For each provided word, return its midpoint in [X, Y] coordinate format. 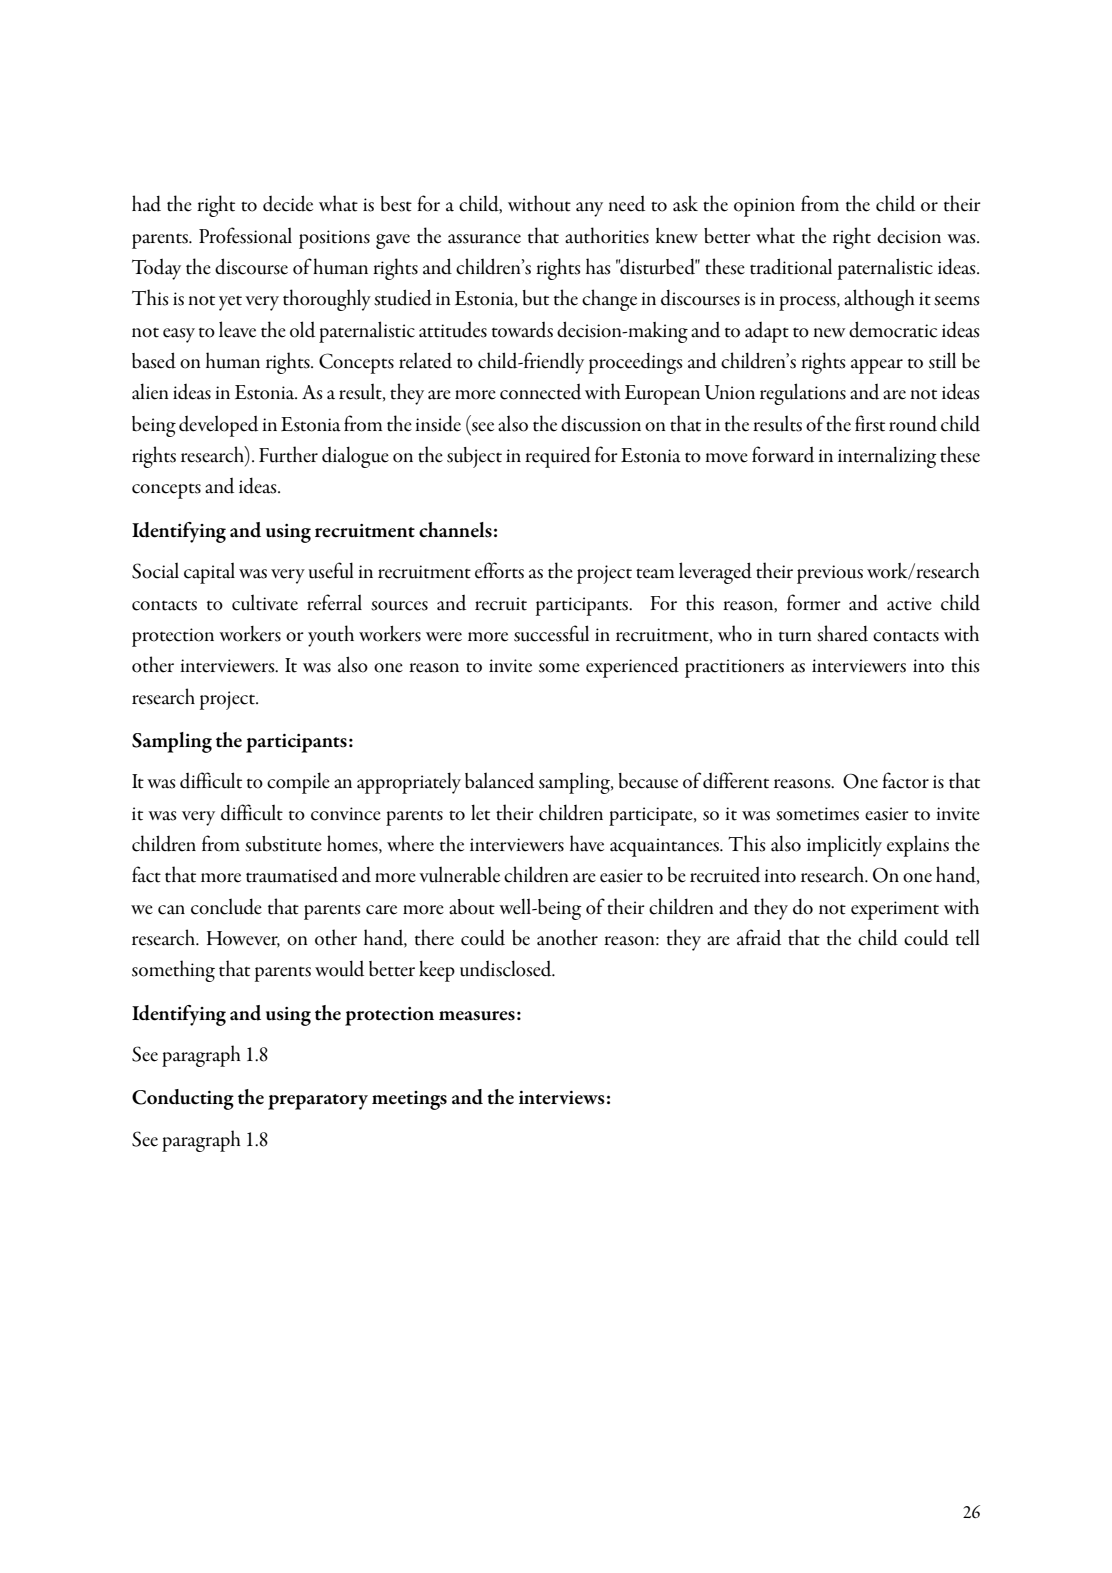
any [589, 209]
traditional [791, 266]
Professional [245, 235]
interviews [562, 1098]
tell [968, 937]
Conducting [183, 1099]
